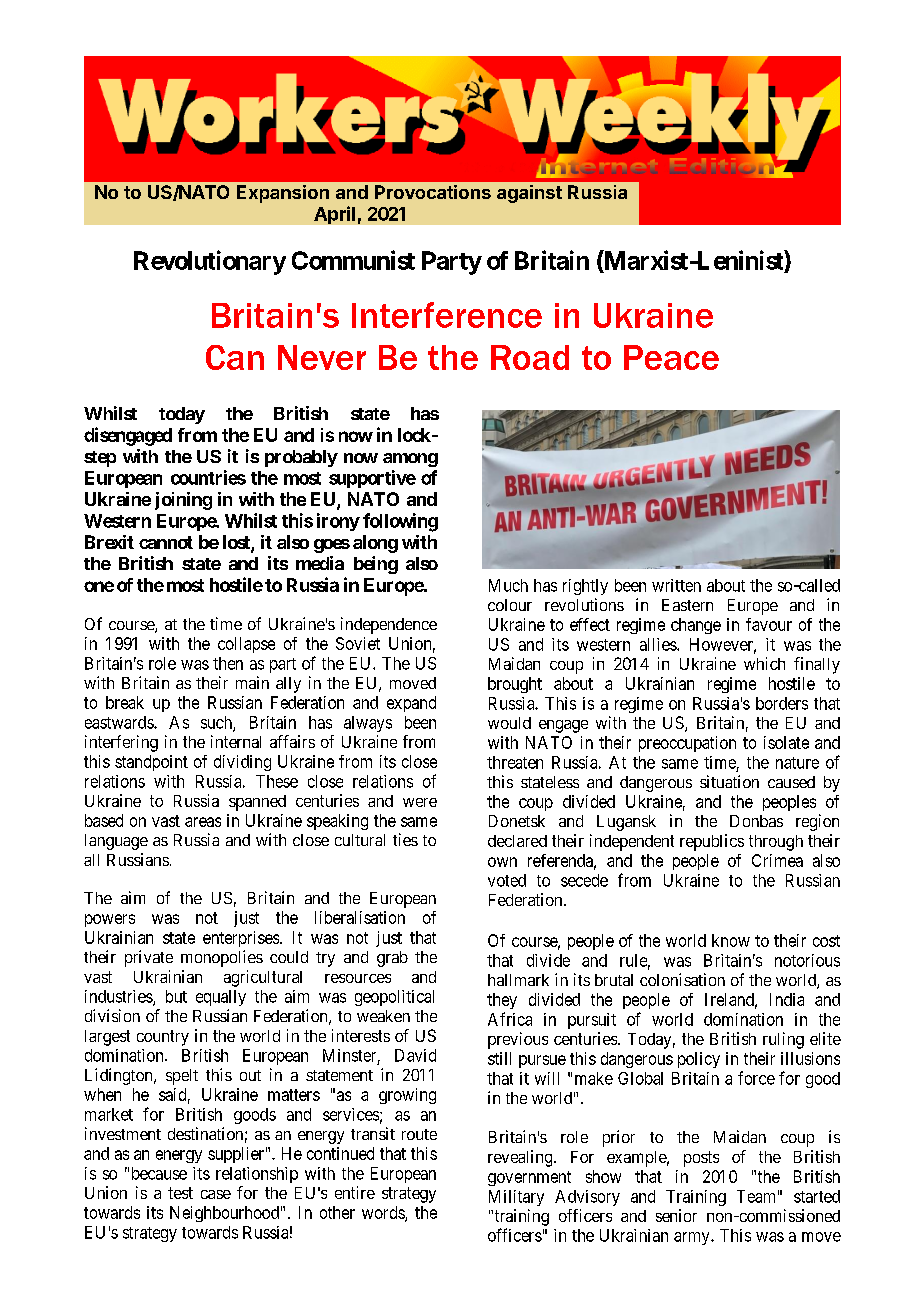 Image resolution: width=924 pixels, height=1308 pixels. I want to click on hallmark, so click(518, 980).
